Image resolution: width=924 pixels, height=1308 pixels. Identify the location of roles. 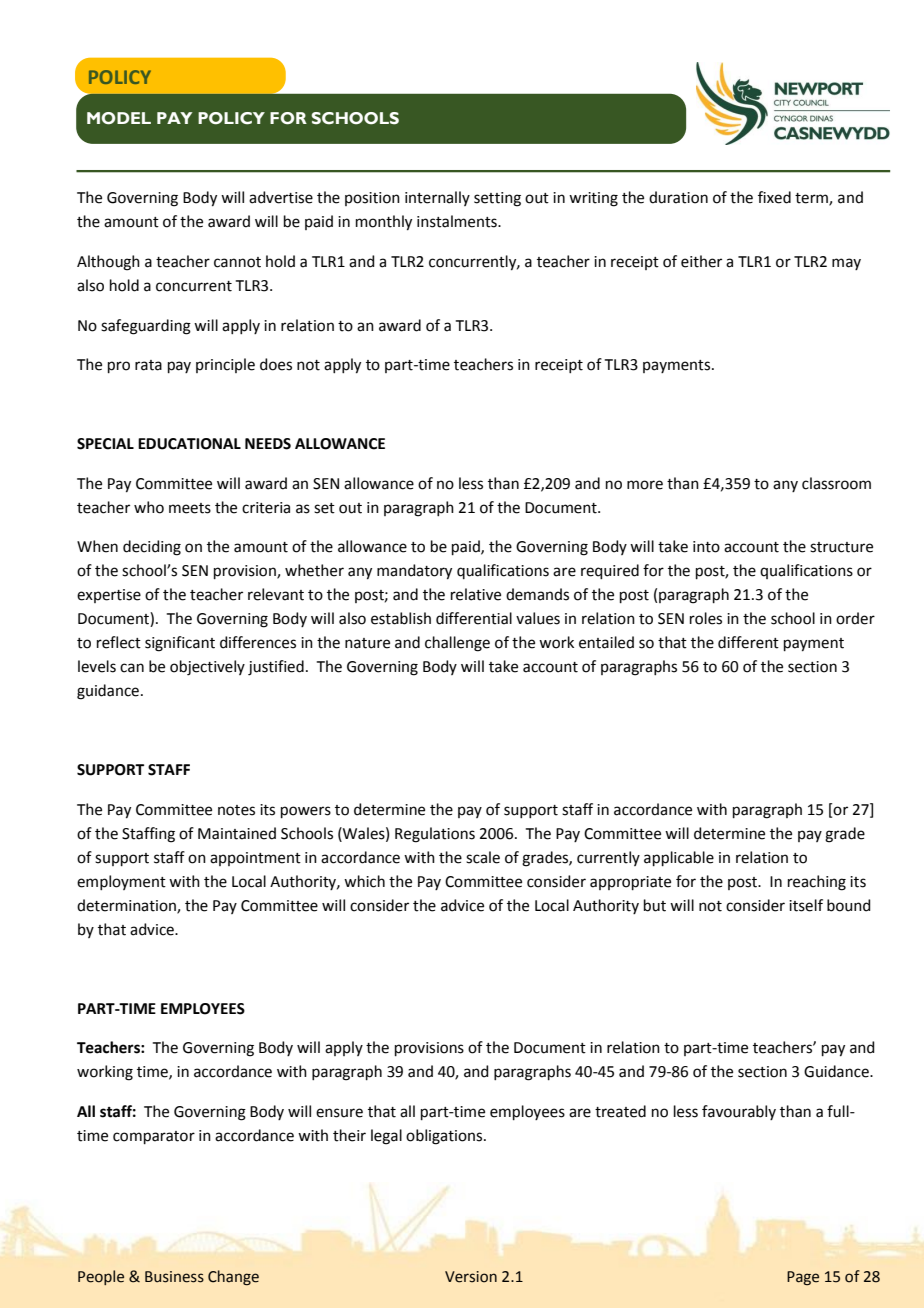
(706, 618).
